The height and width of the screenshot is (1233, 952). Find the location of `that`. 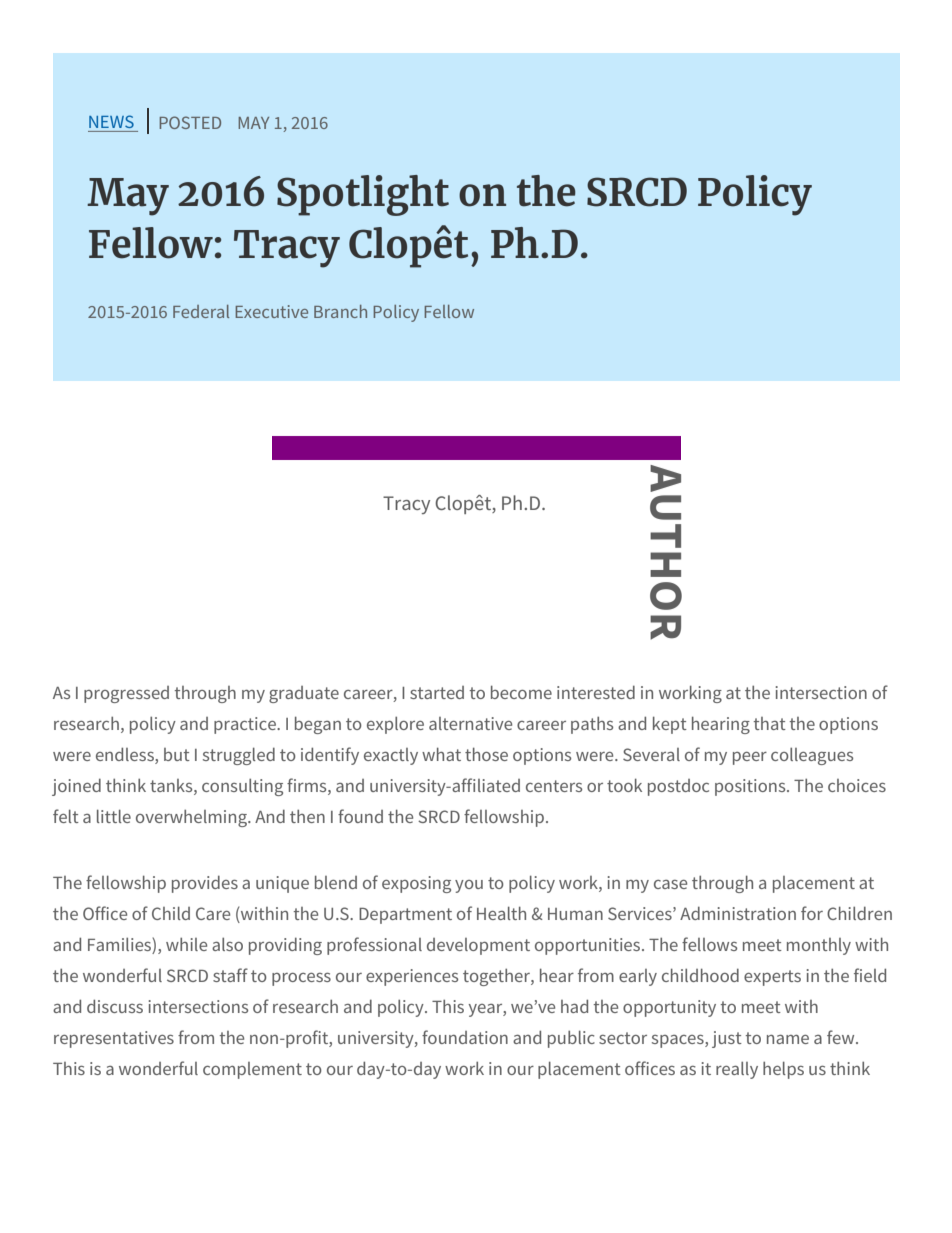

that is located at coordinates (770, 723).
